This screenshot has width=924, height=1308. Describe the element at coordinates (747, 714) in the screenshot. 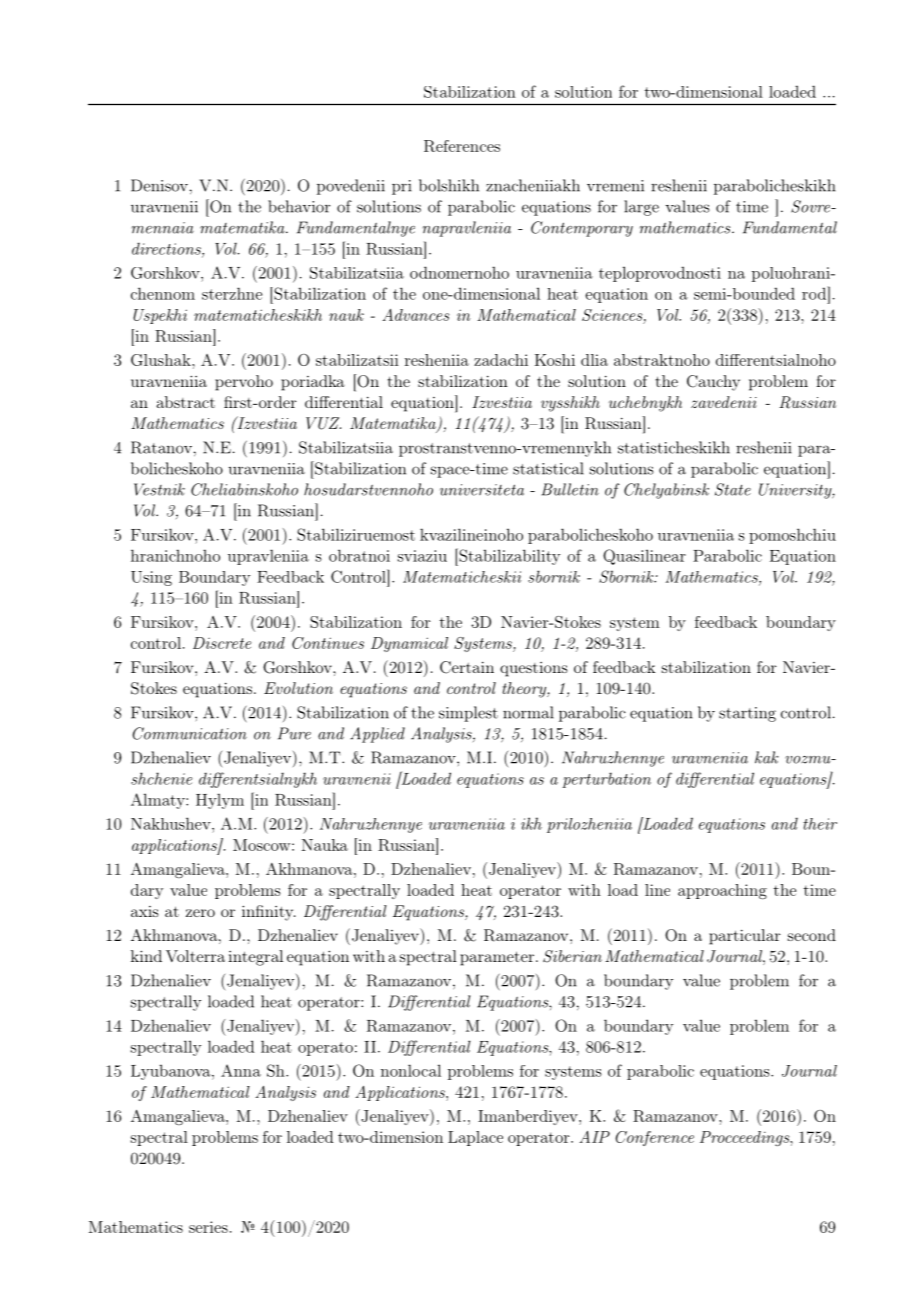

I see `starting` at that location.
